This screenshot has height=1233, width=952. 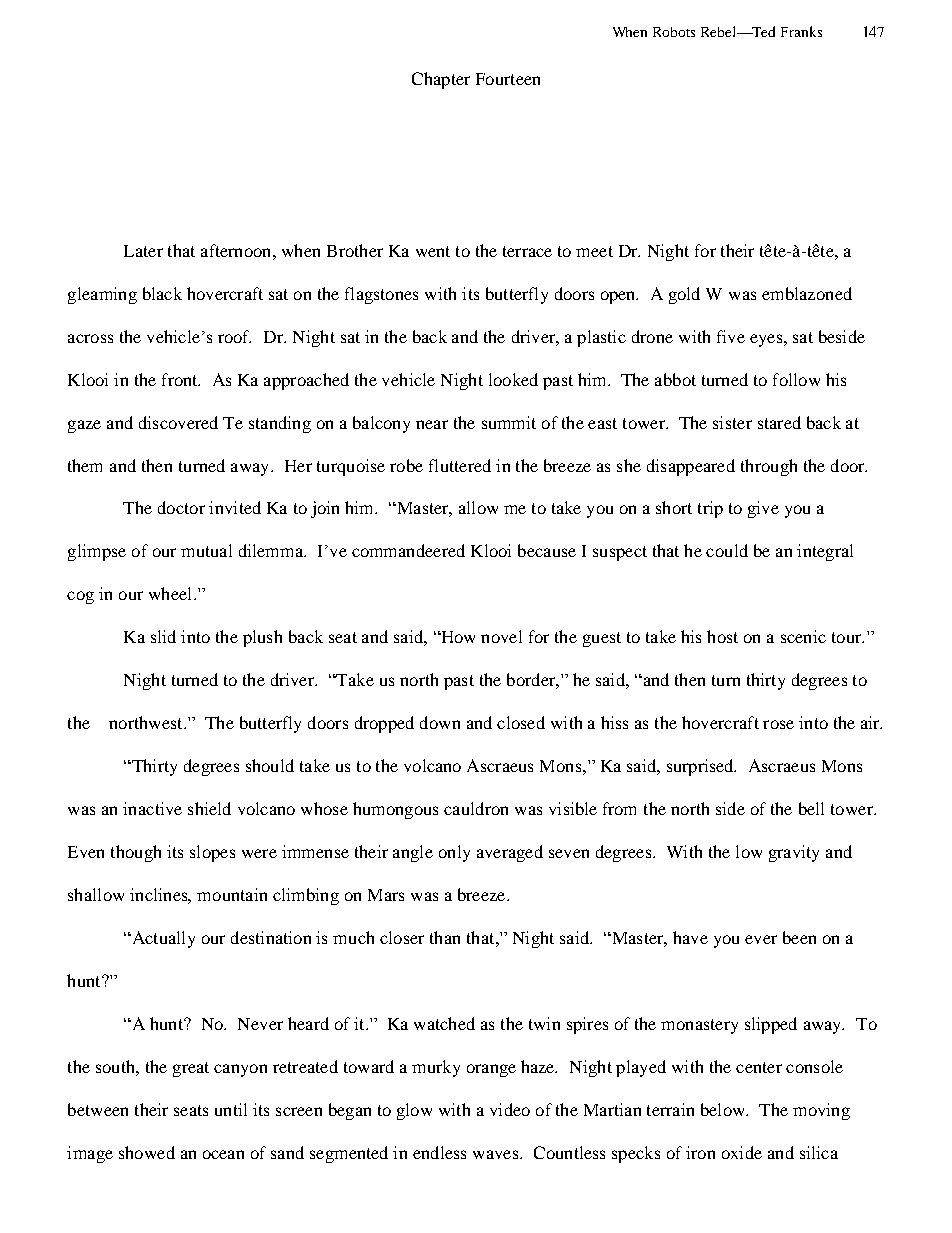 What do you see at coordinates (801, 31) in the screenshot?
I see `Franks` at bounding box center [801, 31].
